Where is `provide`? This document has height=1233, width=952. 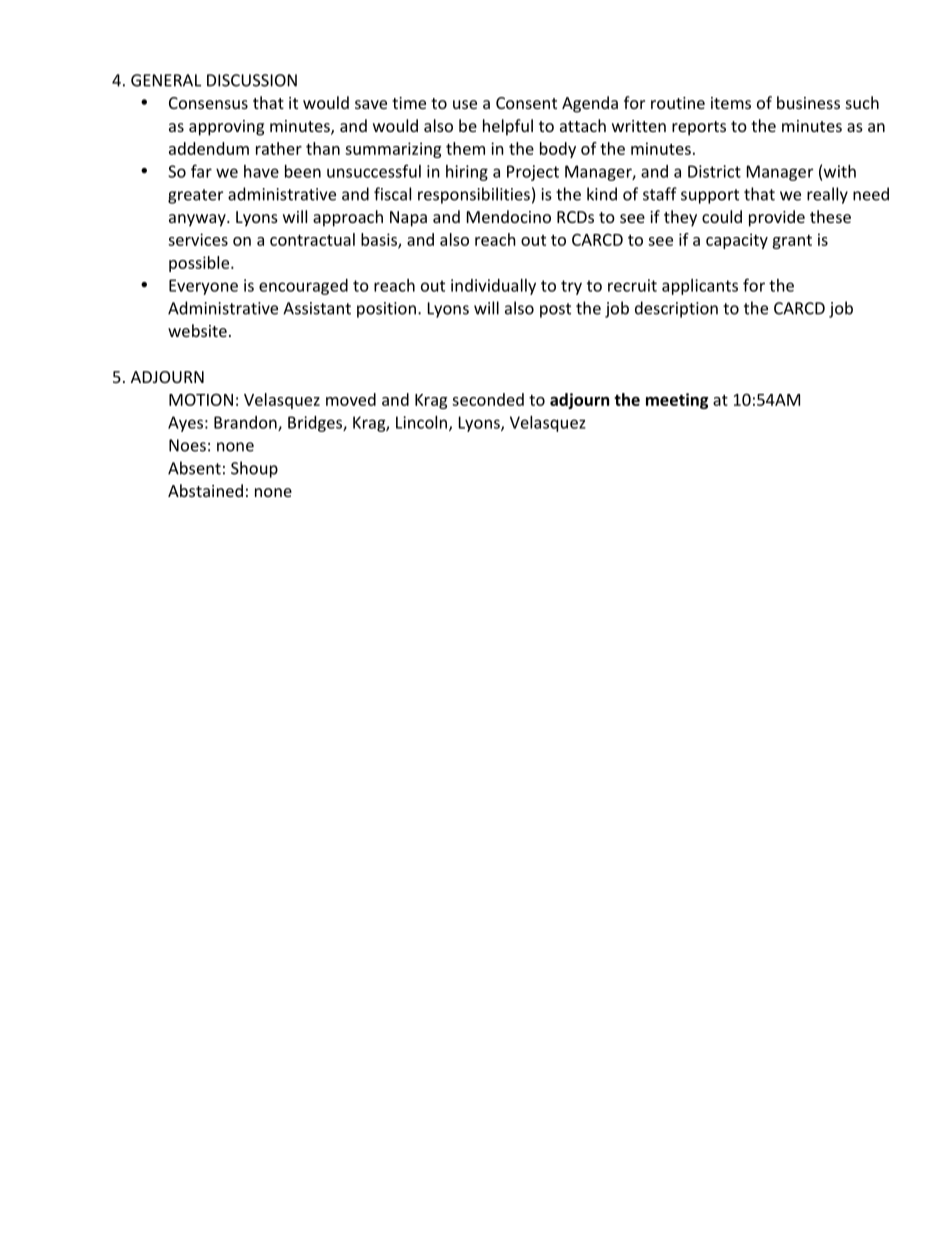 provide is located at coordinates (777, 218).
